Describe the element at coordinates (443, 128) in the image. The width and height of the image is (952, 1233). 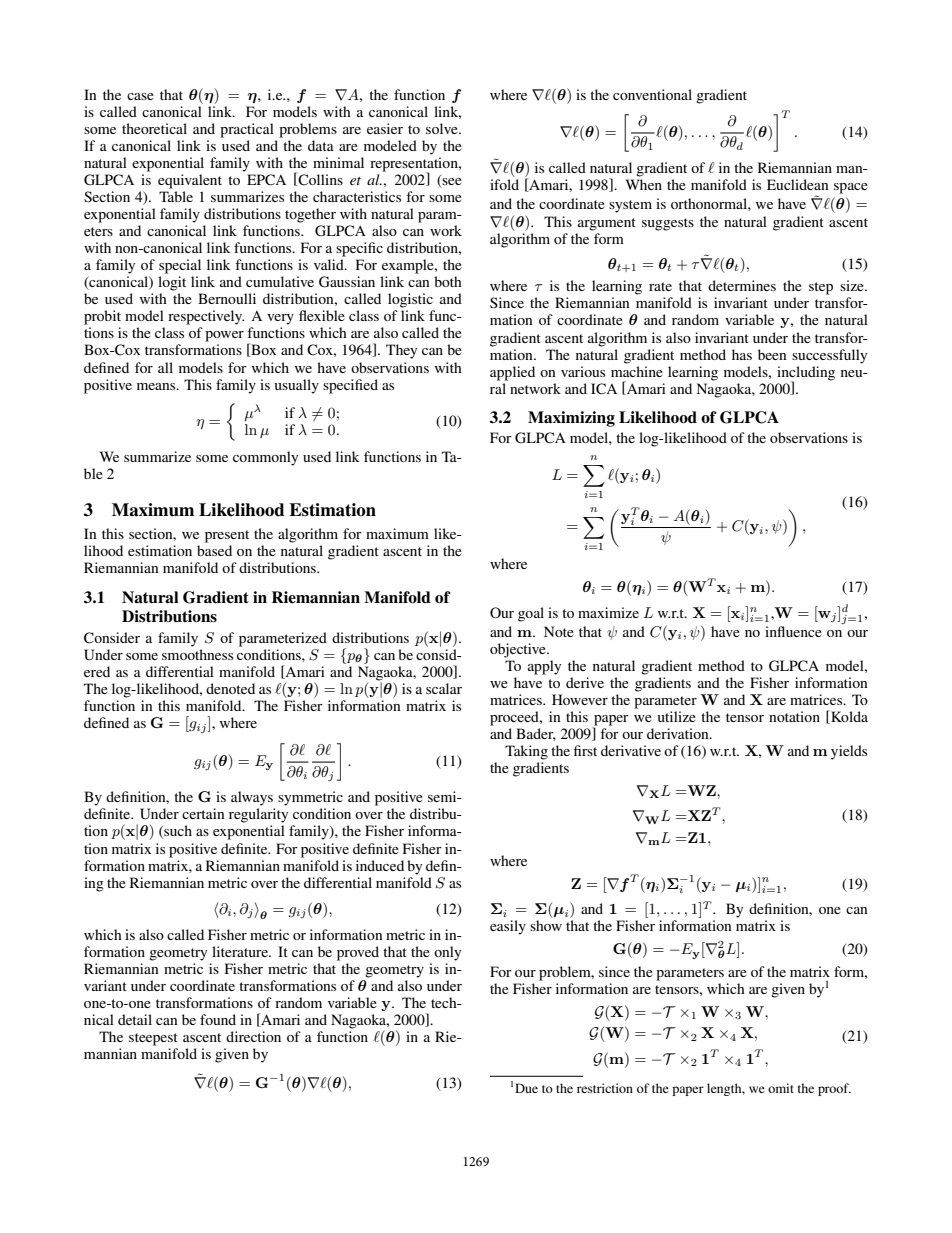
I see `solve` at that location.
